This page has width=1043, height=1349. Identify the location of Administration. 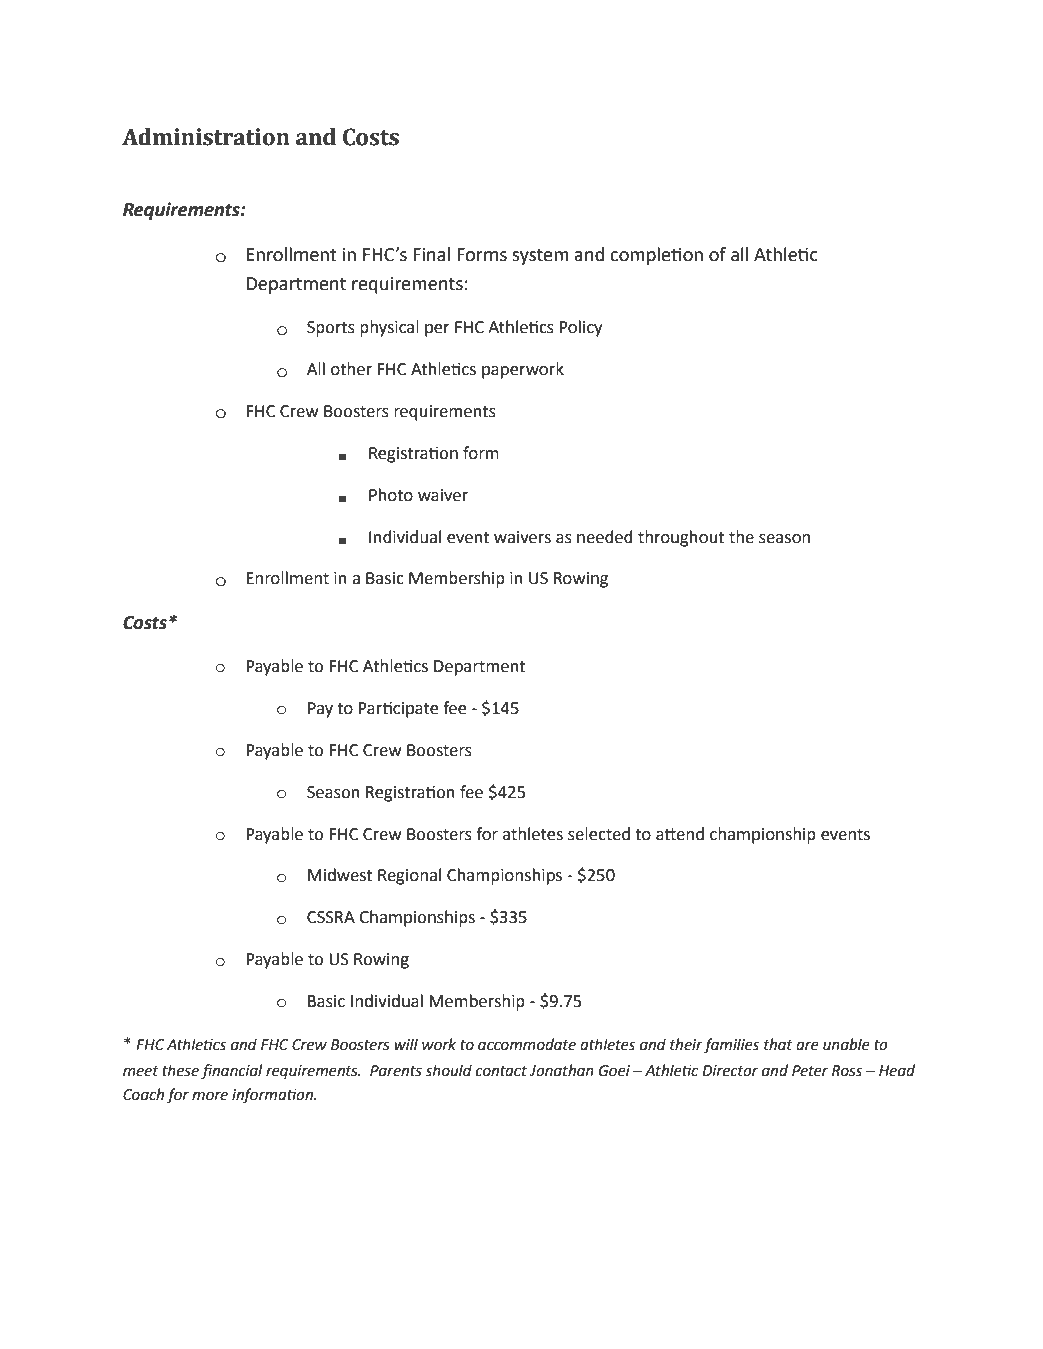
(206, 137).
